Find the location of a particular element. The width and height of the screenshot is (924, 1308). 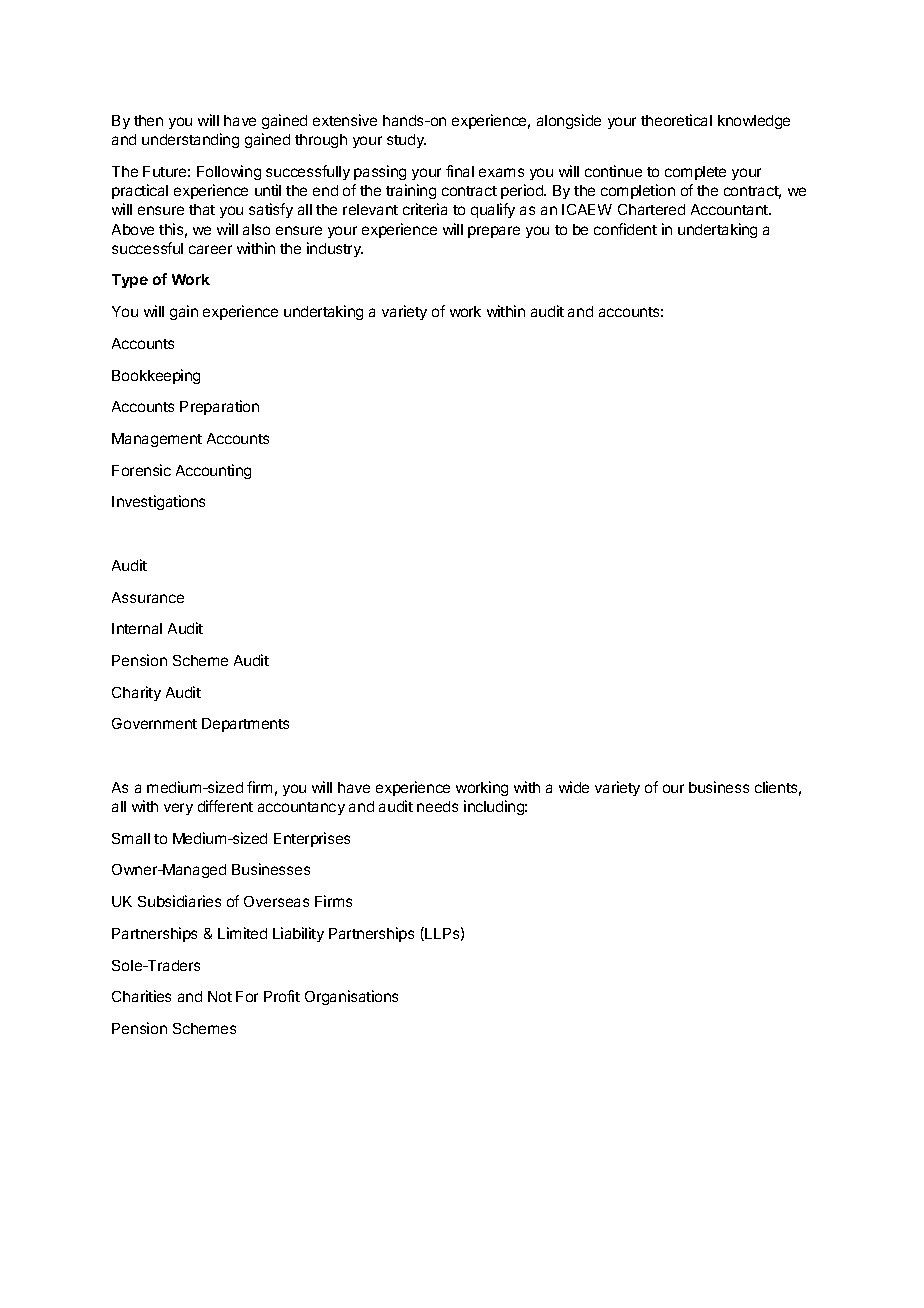

confident is located at coordinates (625, 229).
